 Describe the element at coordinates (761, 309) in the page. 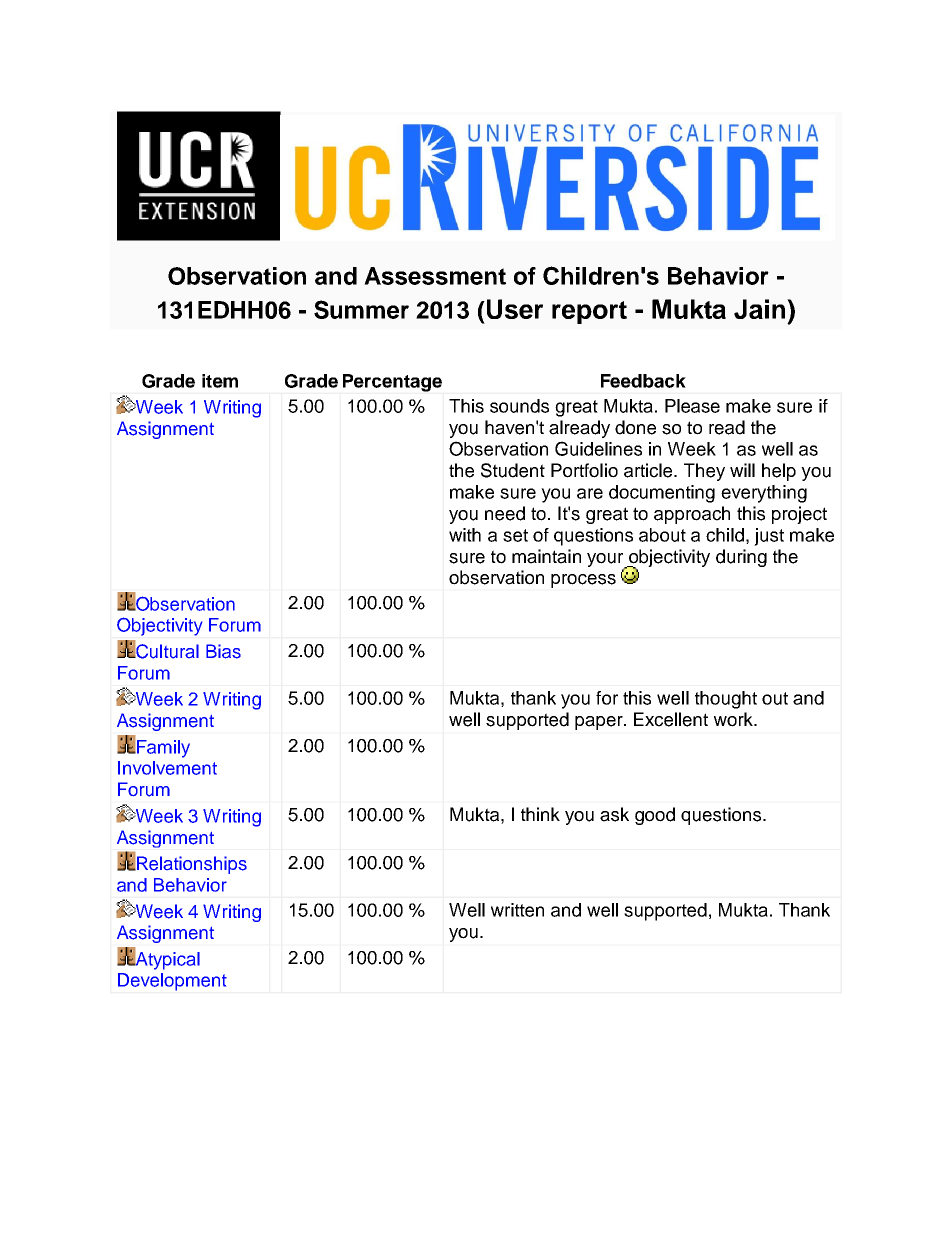

I see `Jain` at that location.
